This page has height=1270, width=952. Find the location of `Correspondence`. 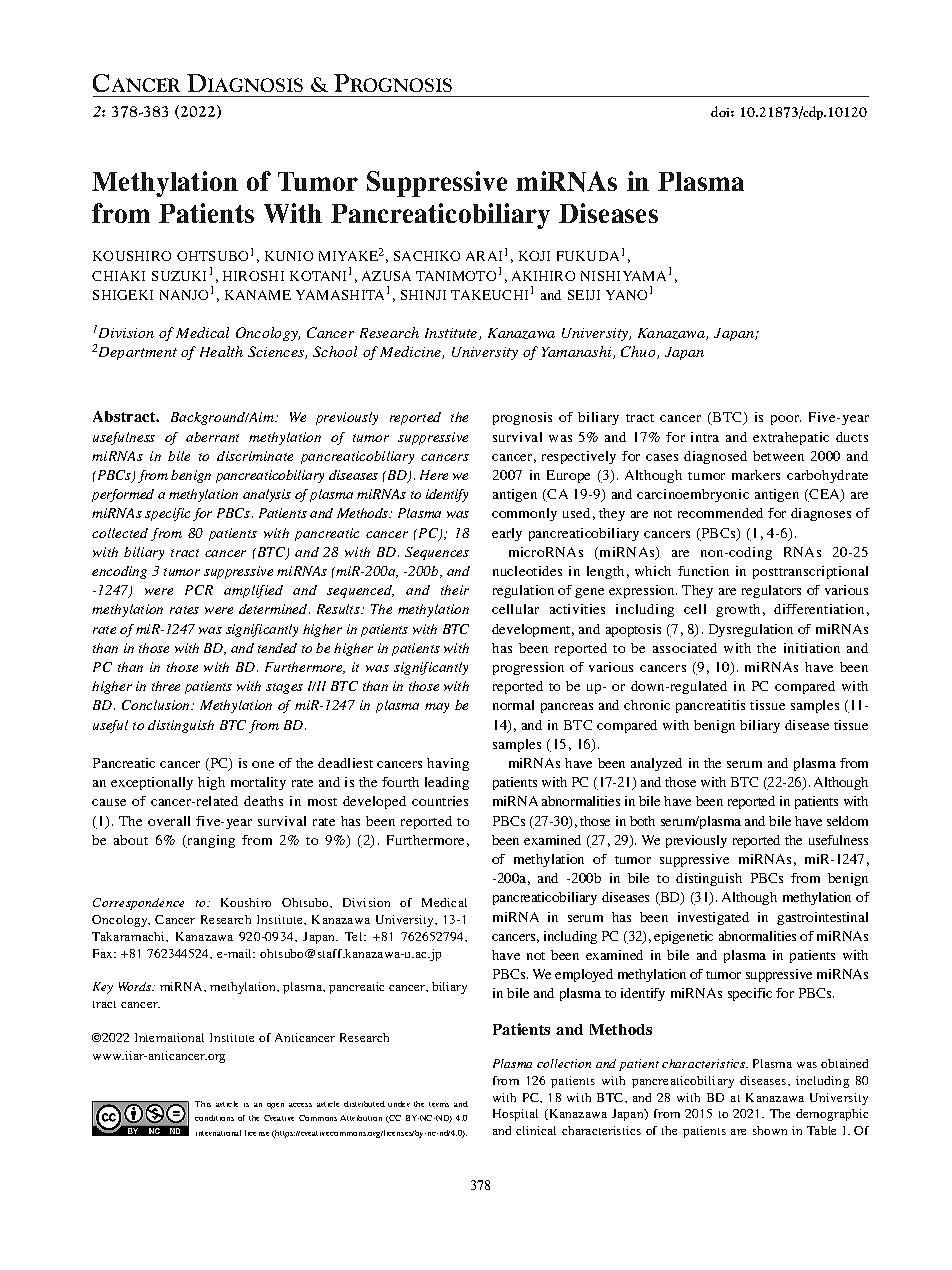

Correspondence is located at coordinates (138, 904).
